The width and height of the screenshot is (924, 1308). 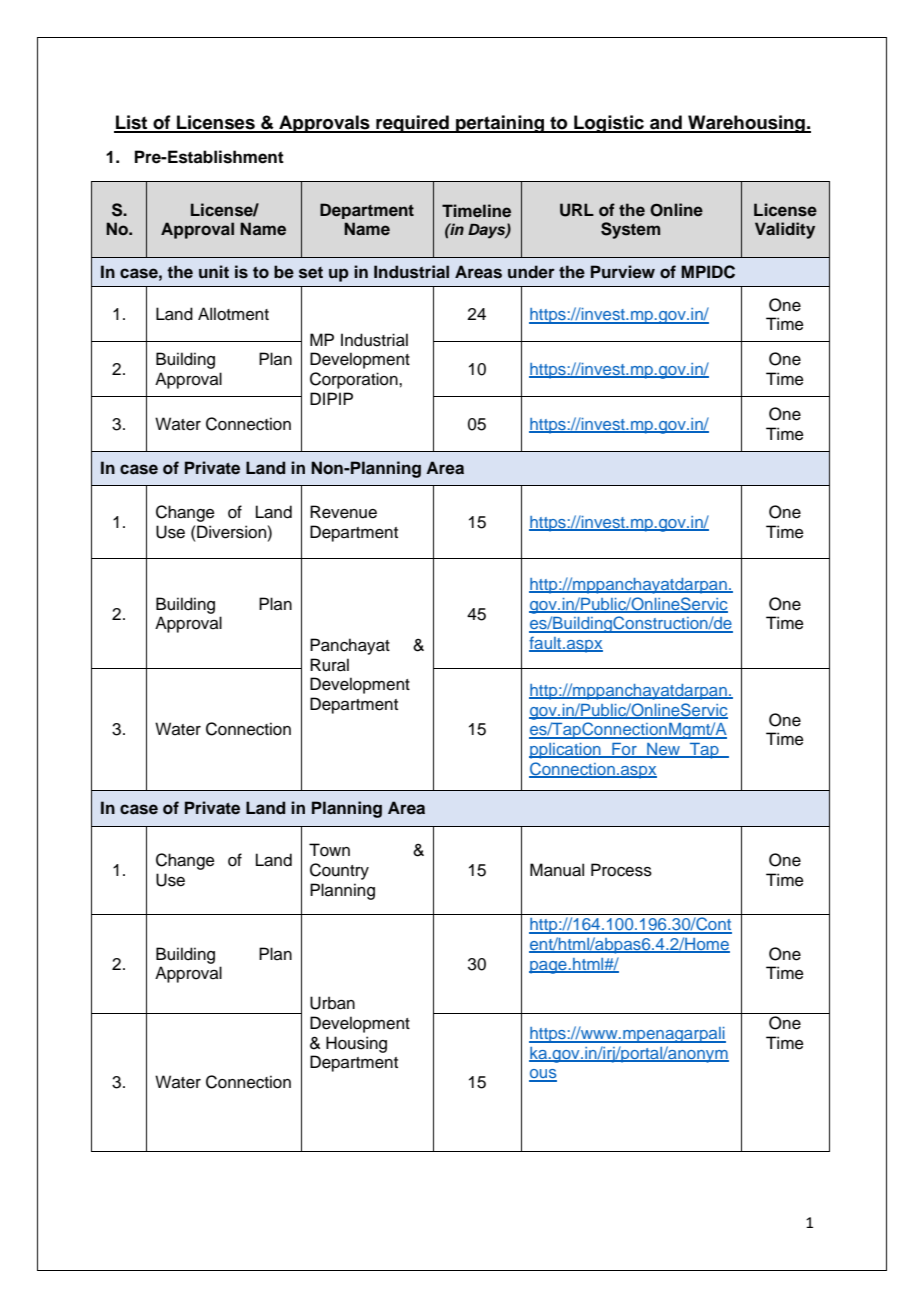 I want to click on Town, so click(x=329, y=850).
